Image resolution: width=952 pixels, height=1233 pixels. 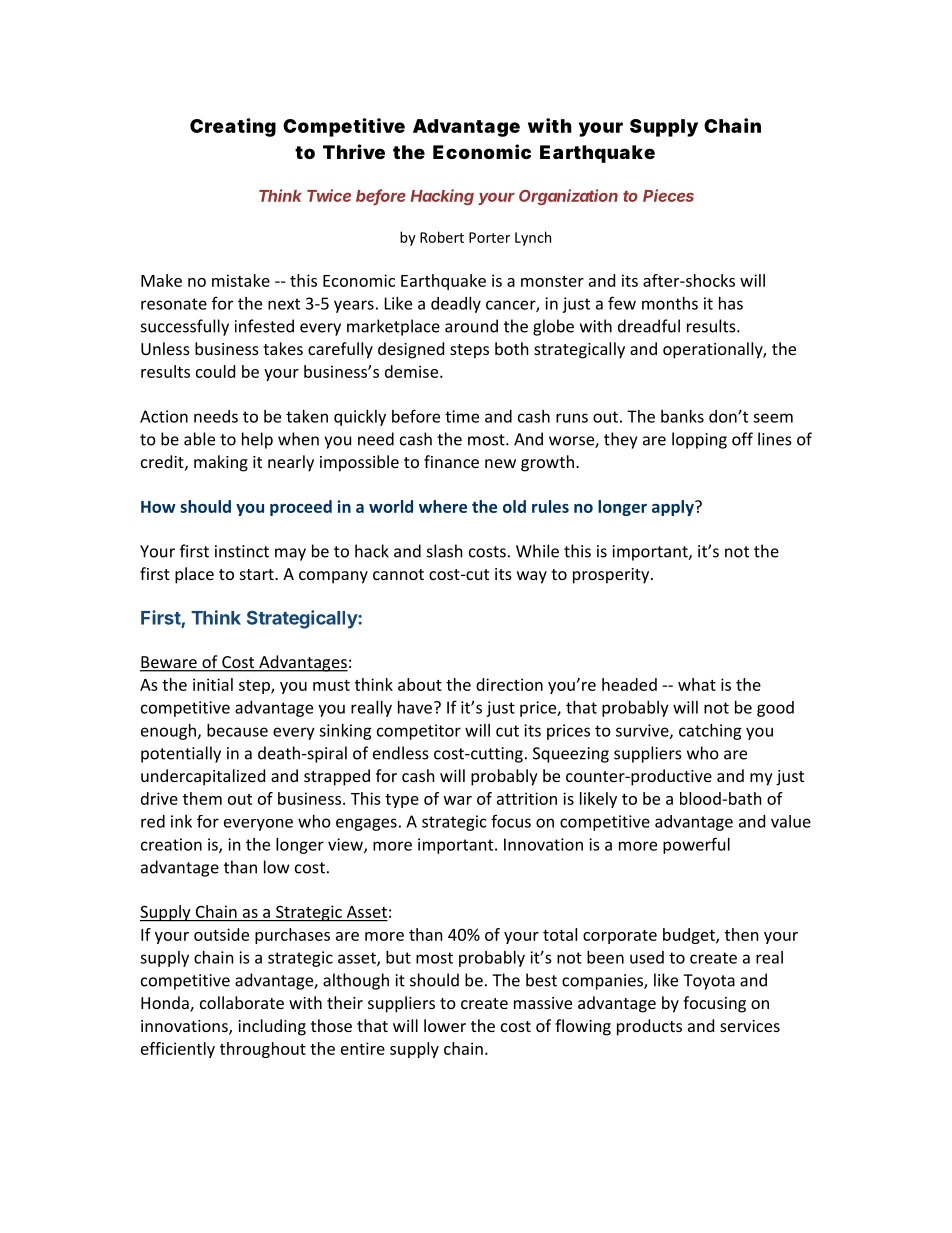 I want to click on Creating, so click(x=233, y=127).
